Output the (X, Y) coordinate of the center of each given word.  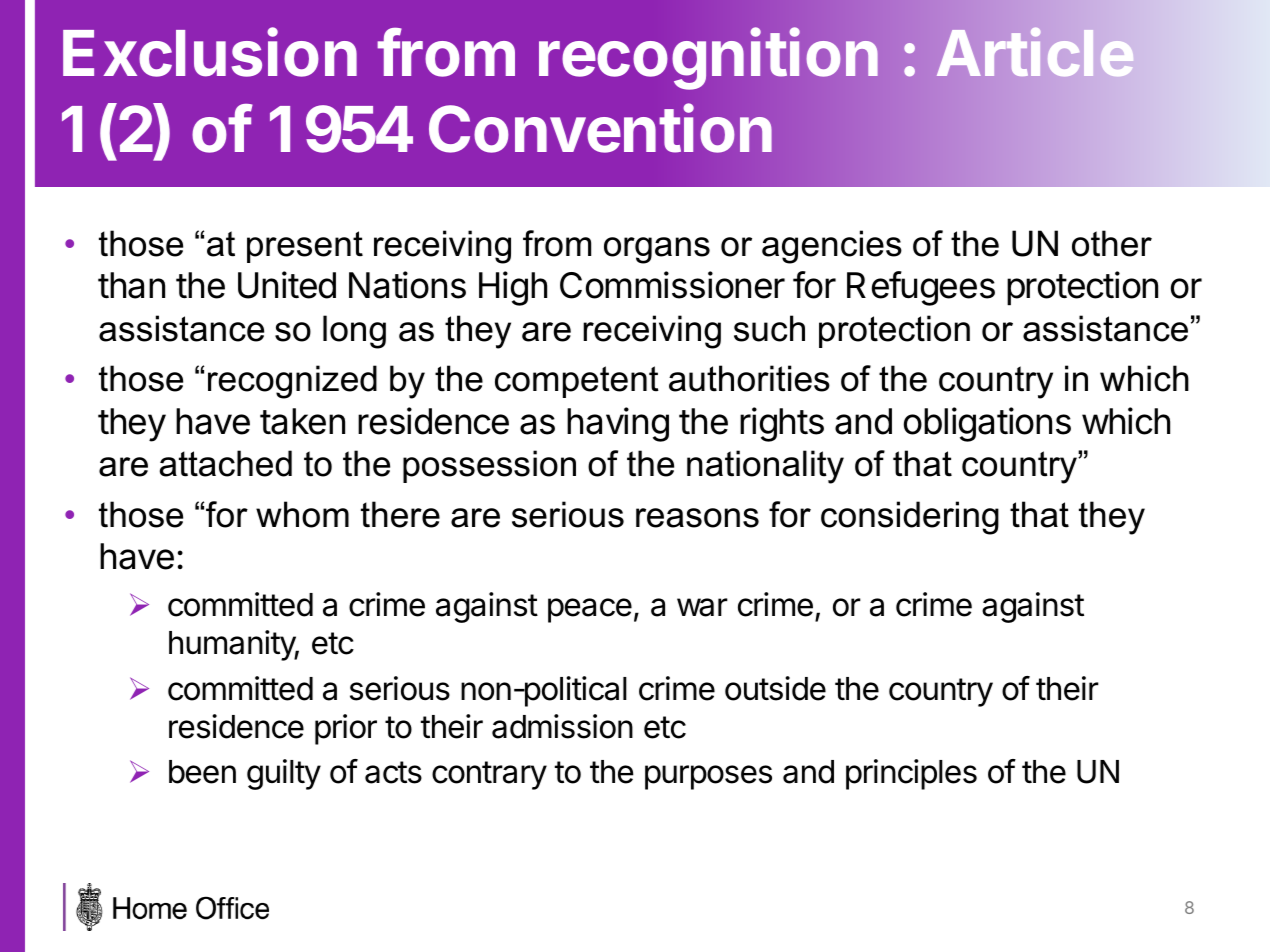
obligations (987, 424)
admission (562, 726)
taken (302, 421)
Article (1035, 52)
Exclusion (210, 52)
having (618, 424)
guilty (284, 774)
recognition (708, 59)
